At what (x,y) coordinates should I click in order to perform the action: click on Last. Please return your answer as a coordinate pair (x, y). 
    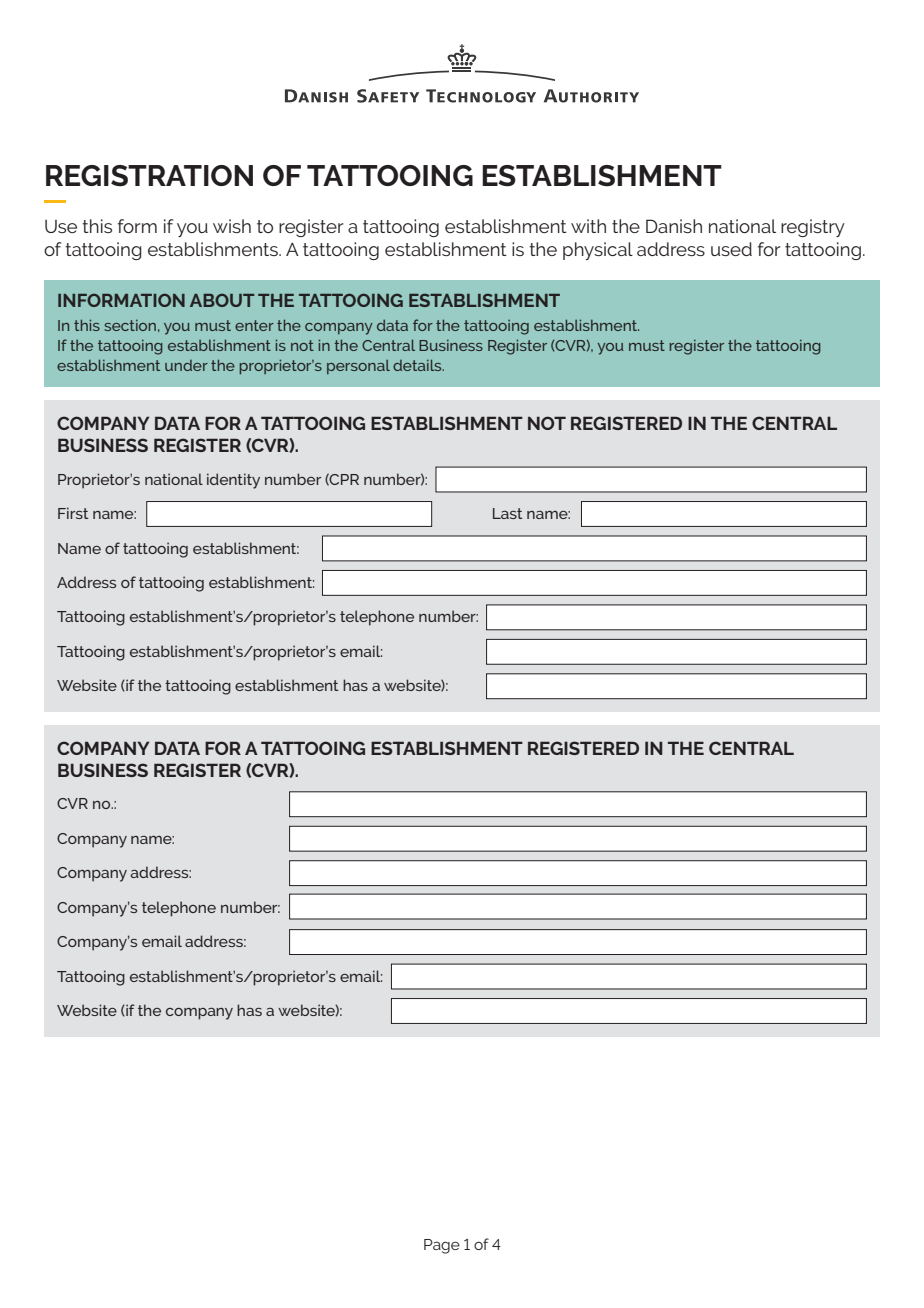
    Looking at the image, I should click on (507, 513).
